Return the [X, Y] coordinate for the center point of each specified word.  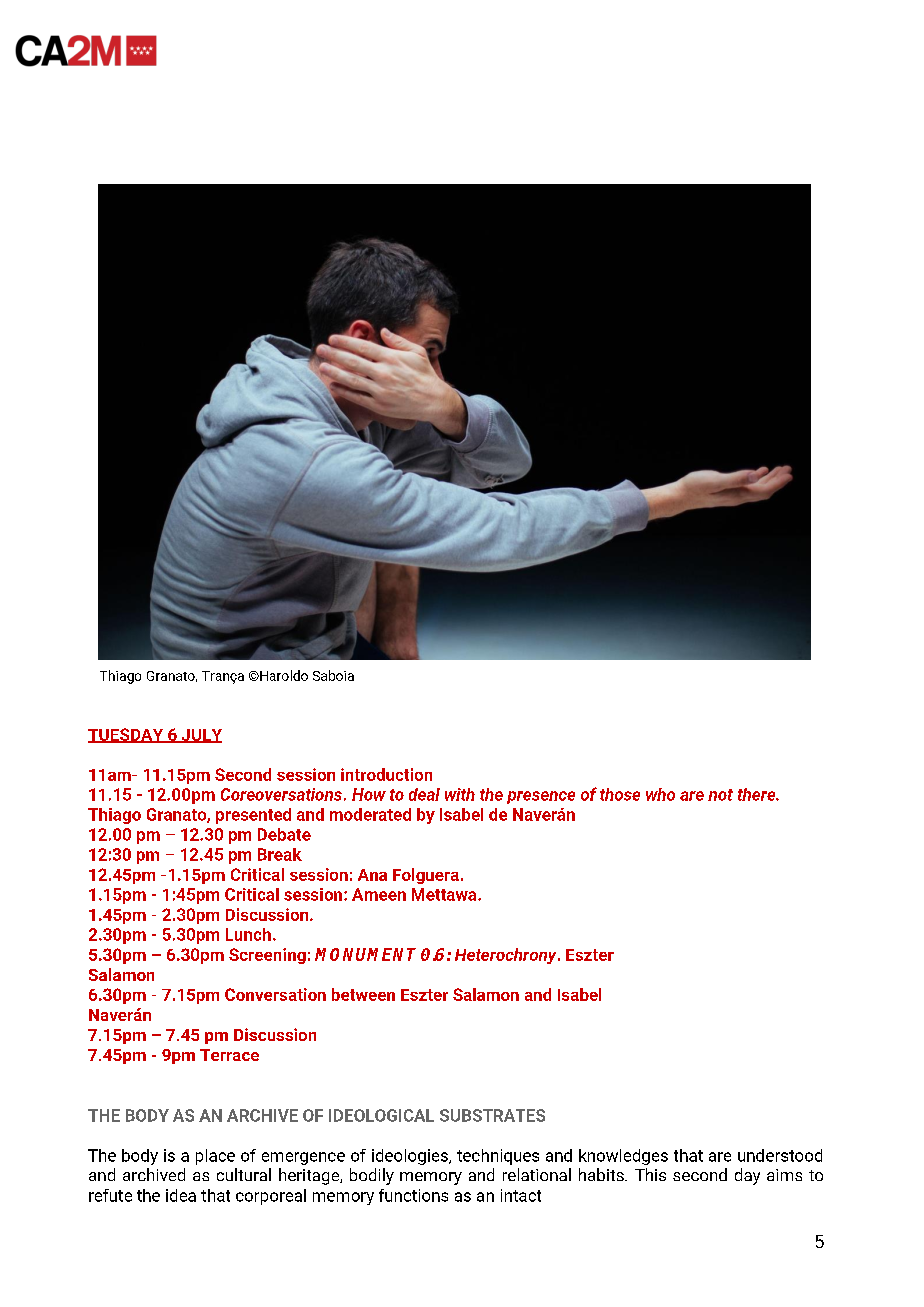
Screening [267, 956]
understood [780, 1155]
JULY [200, 736]
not [720, 795]
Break [280, 854]
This [650, 1174]
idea [181, 1195]
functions [413, 1195]
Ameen [379, 894]
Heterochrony [507, 956]
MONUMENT [365, 954]
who [660, 794]
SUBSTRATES [492, 1115]
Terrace [229, 1055]
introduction [386, 774]
